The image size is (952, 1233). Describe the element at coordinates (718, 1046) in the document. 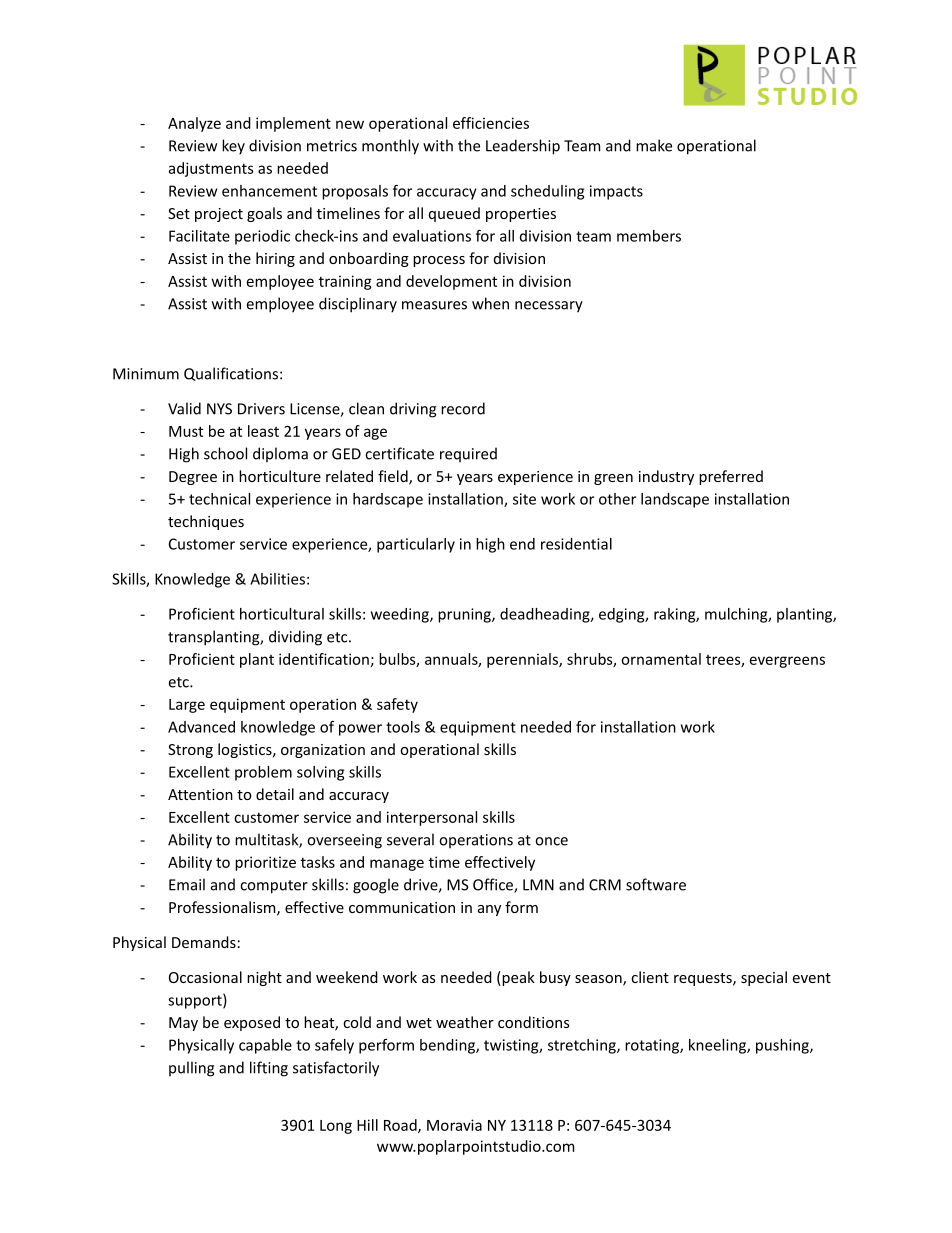

I see `kneeling` at that location.
